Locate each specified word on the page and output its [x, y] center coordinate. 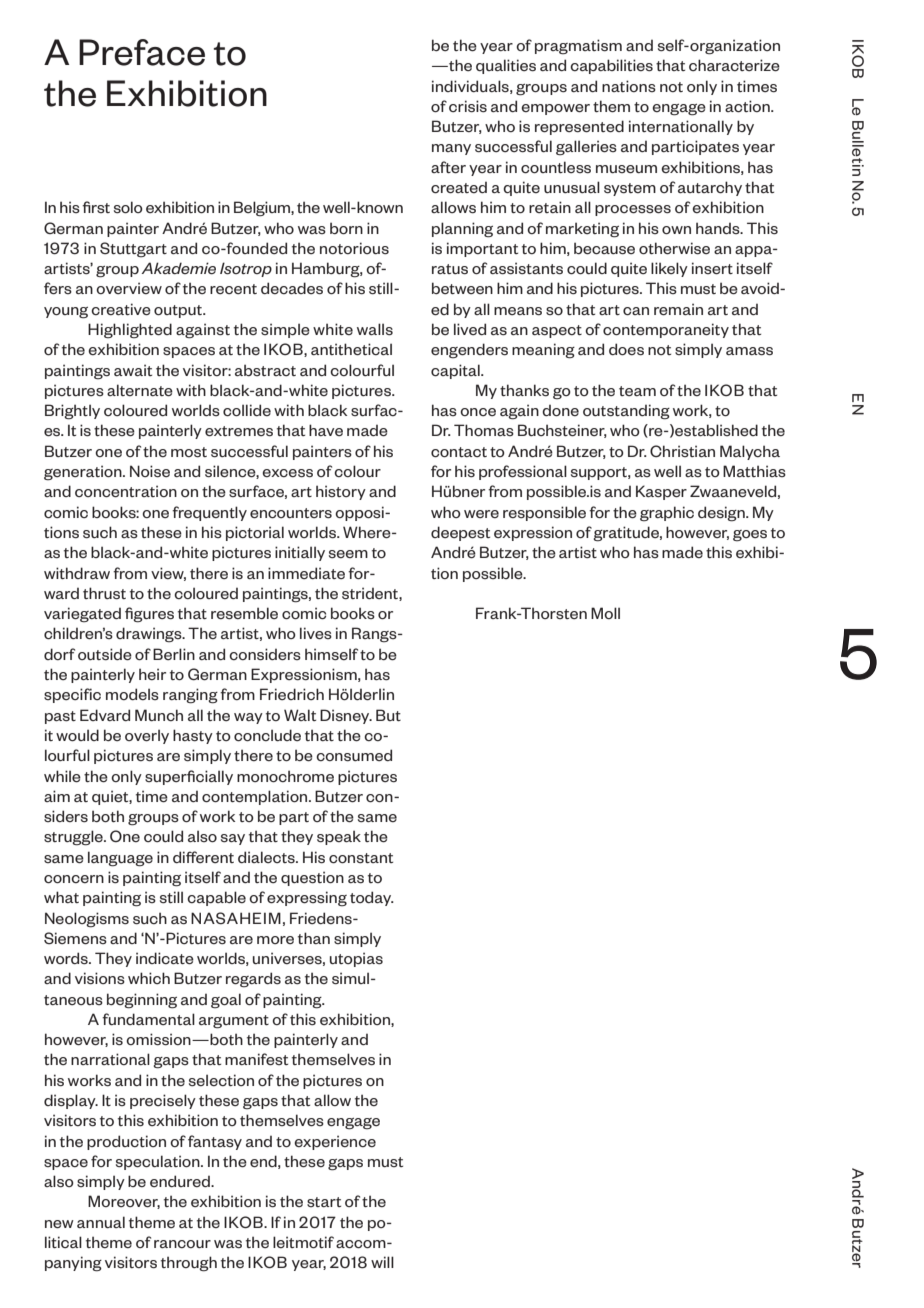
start [324, 1202]
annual [101, 1222]
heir [152, 674]
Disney [346, 716]
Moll [605, 613]
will [382, 1262]
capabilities [611, 66]
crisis [468, 106]
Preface [142, 52]
